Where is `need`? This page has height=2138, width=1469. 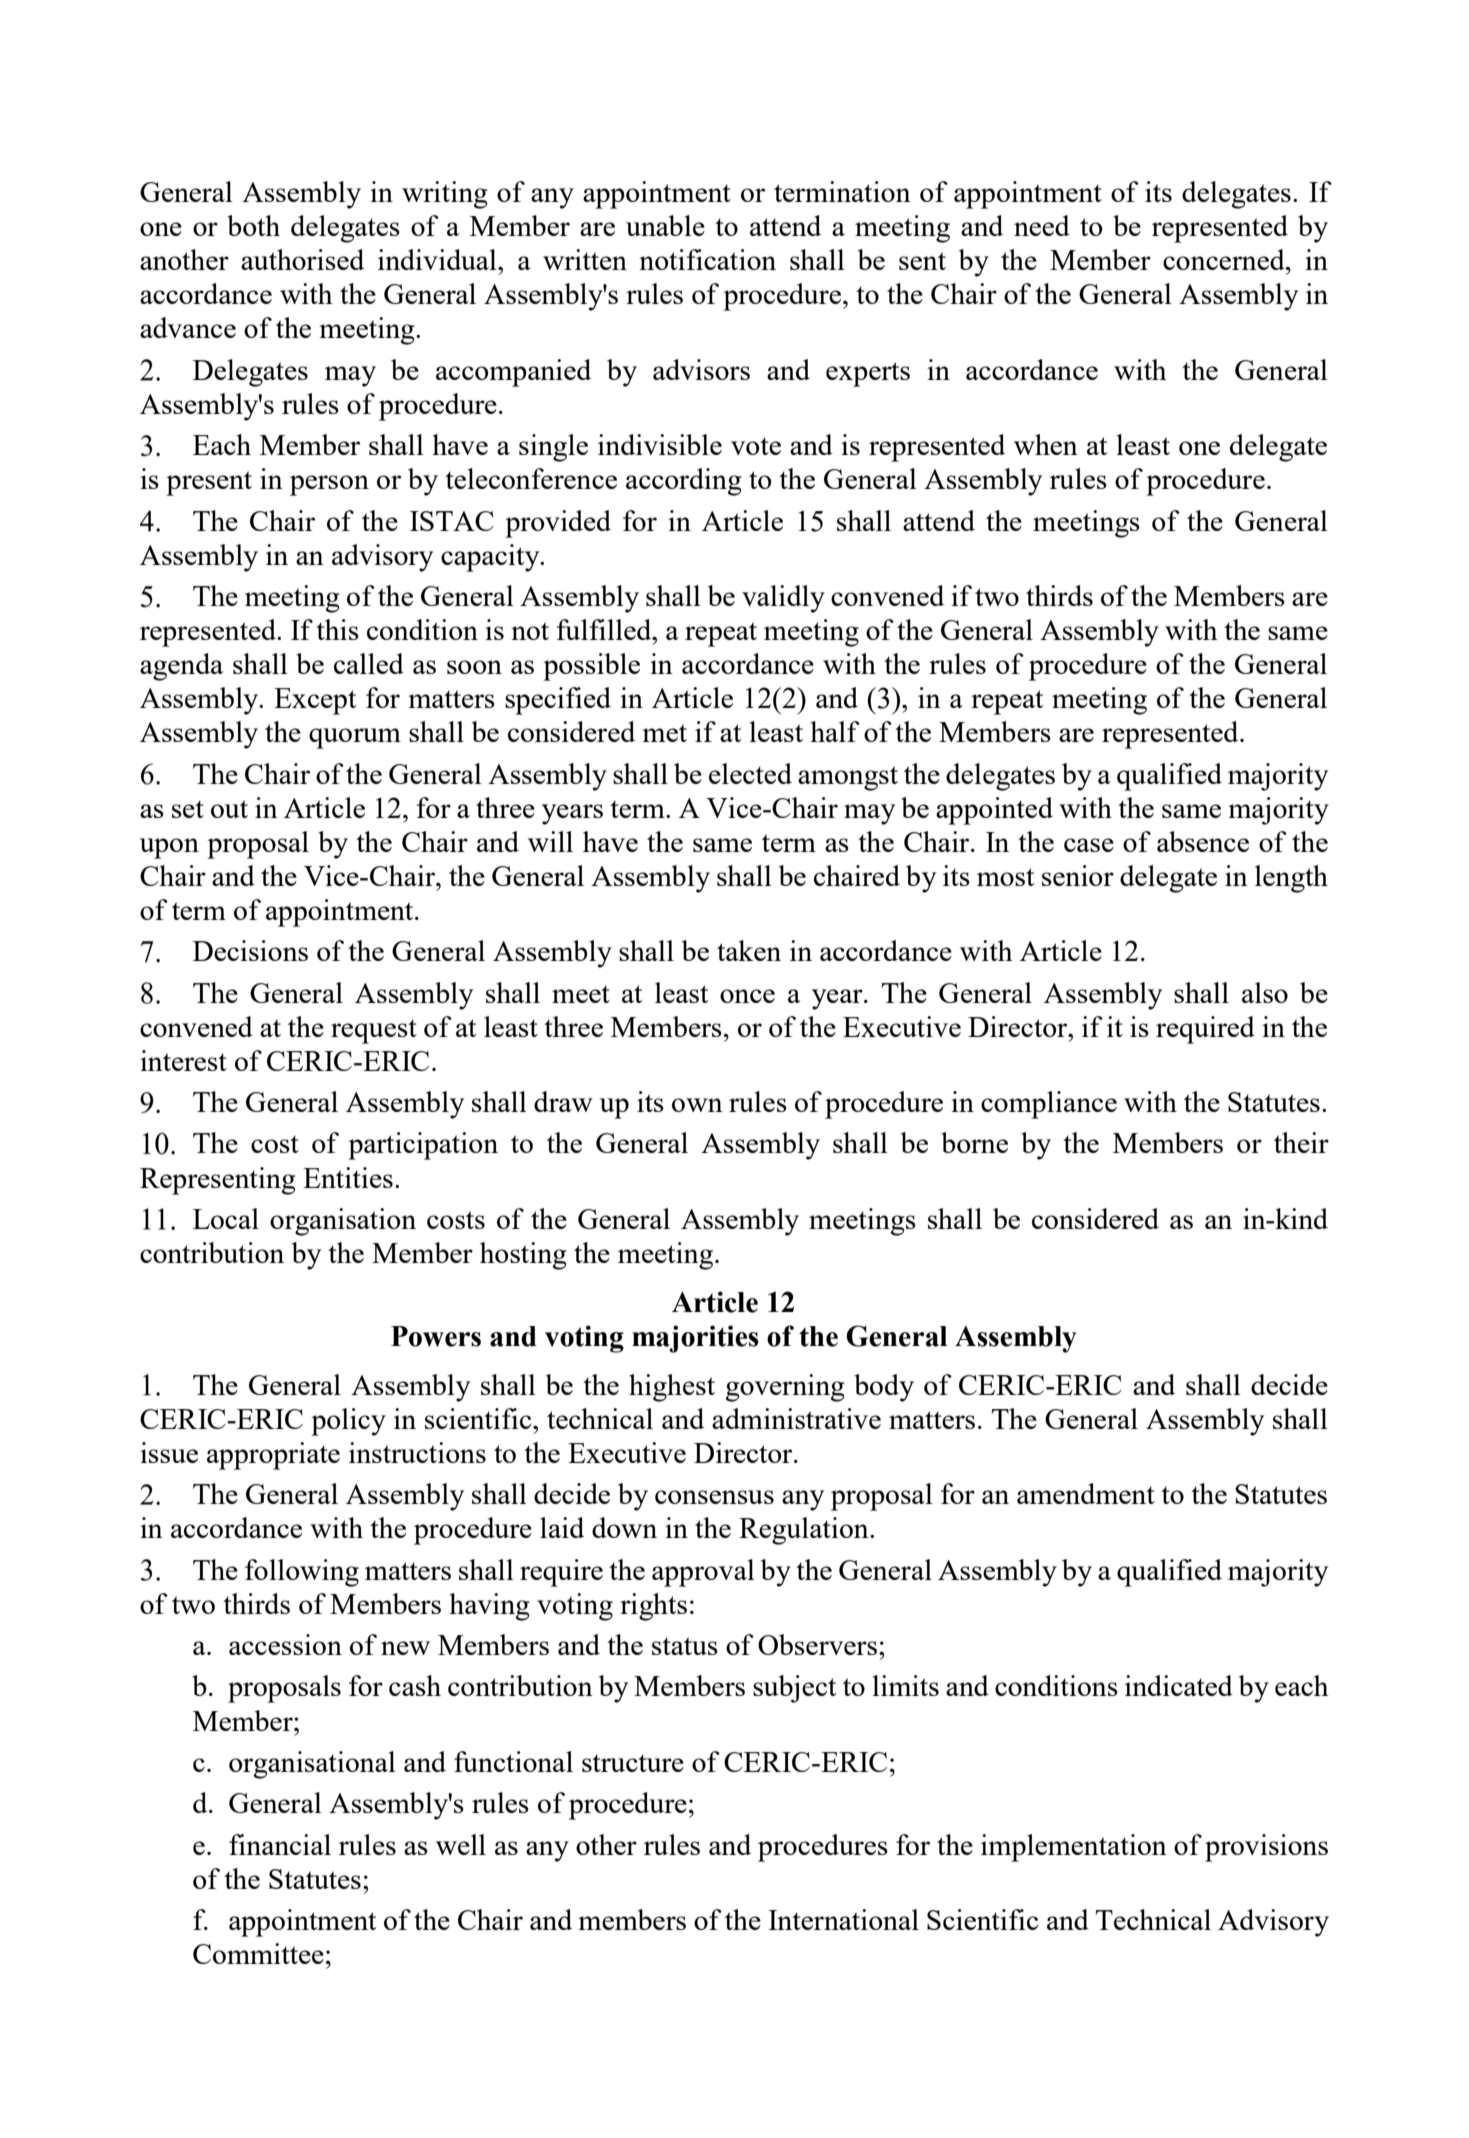 need is located at coordinates (1042, 225).
